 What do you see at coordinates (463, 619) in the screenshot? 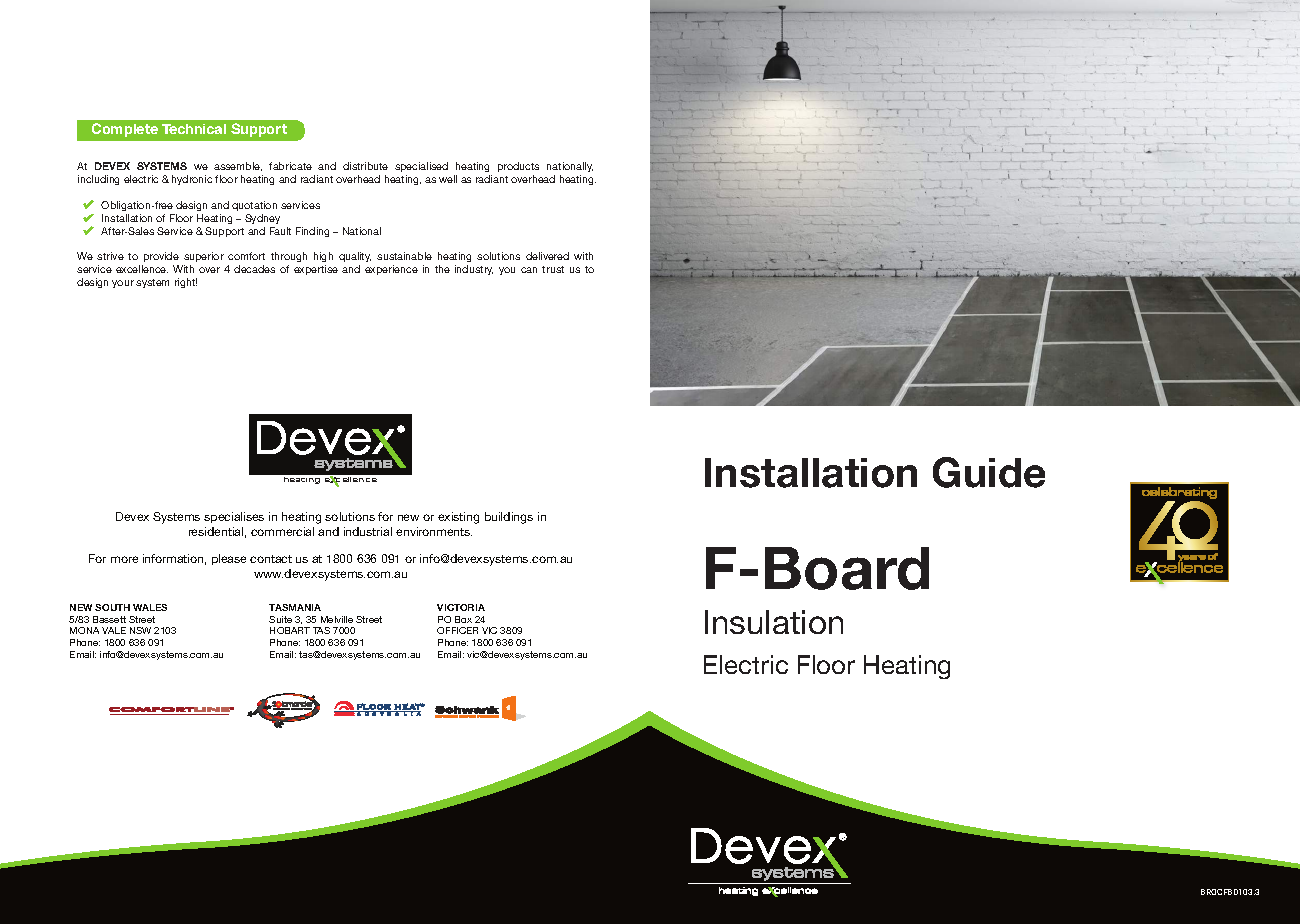
I see `Box` at bounding box center [463, 619].
